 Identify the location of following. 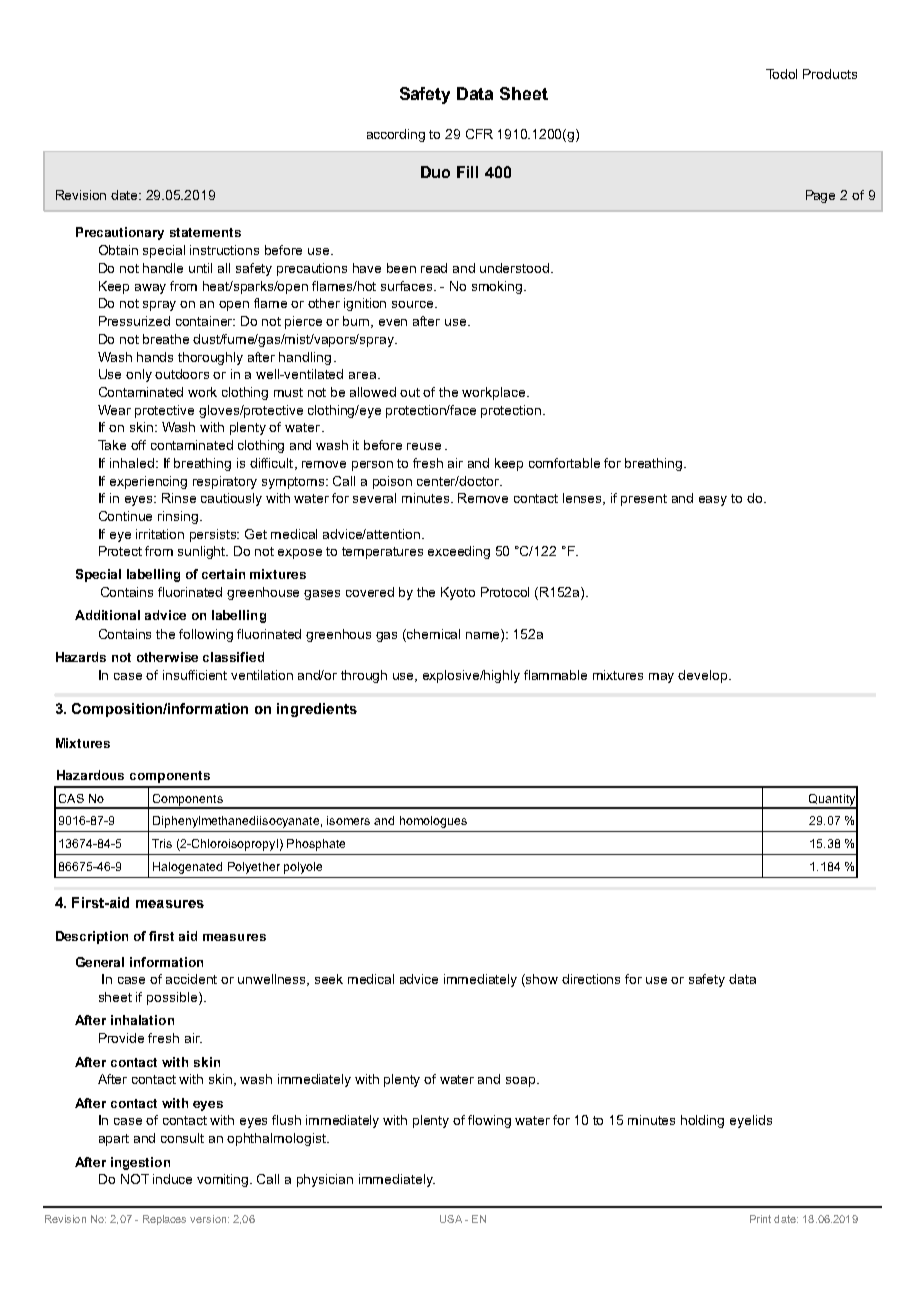
(206, 635).
